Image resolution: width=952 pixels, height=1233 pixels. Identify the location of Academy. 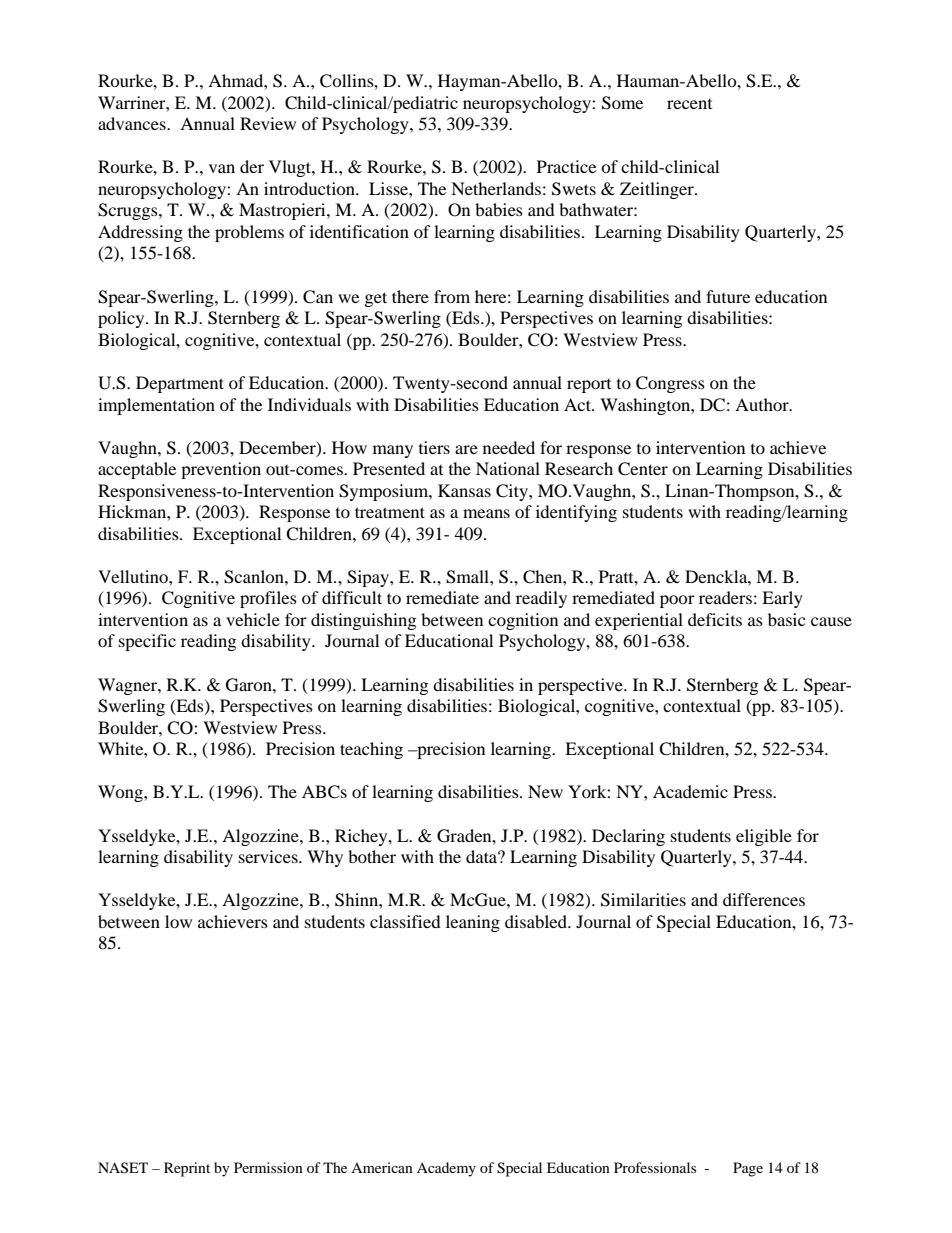
(446, 1169).
